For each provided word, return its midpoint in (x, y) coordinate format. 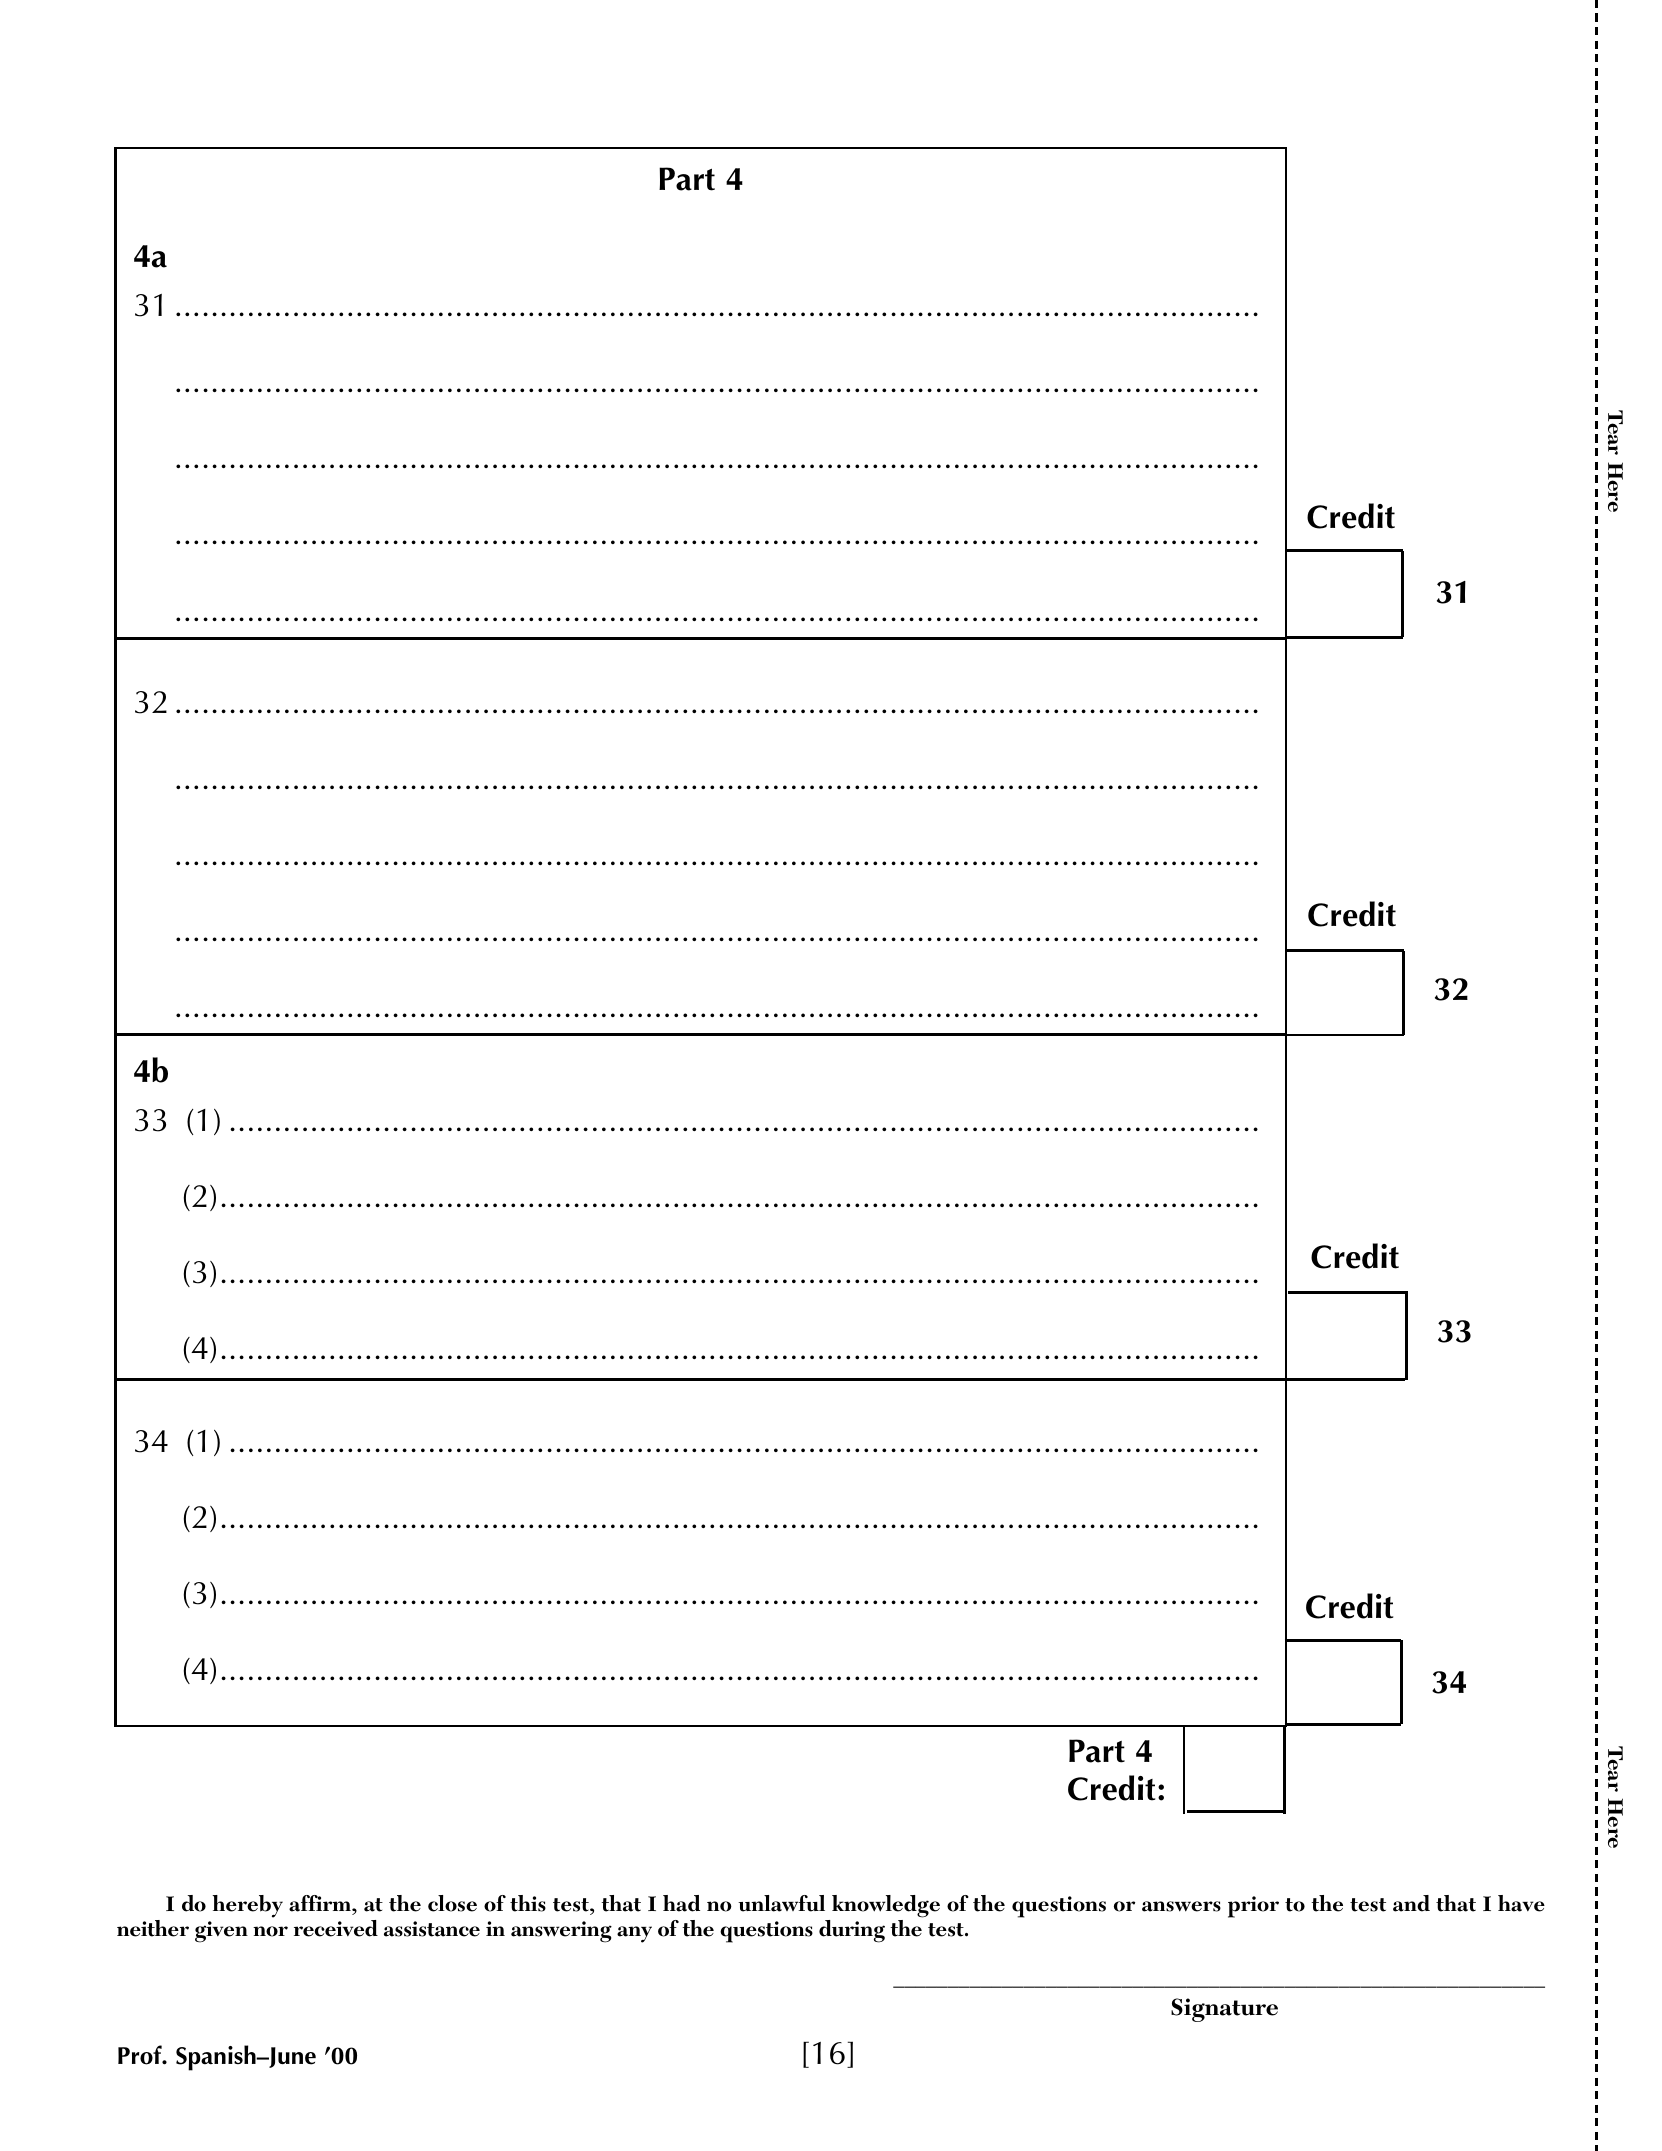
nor (270, 1931)
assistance (432, 1929)
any (634, 1934)
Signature (1224, 2010)
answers (1181, 1906)
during (852, 1931)
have (1521, 1903)
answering (561, 1932)
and (1411, 1903)
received (336, 1928)
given (221, 1932)
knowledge (885, 1908)
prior (1253, 1907)
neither (153, 1928)
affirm (321, 1905)
